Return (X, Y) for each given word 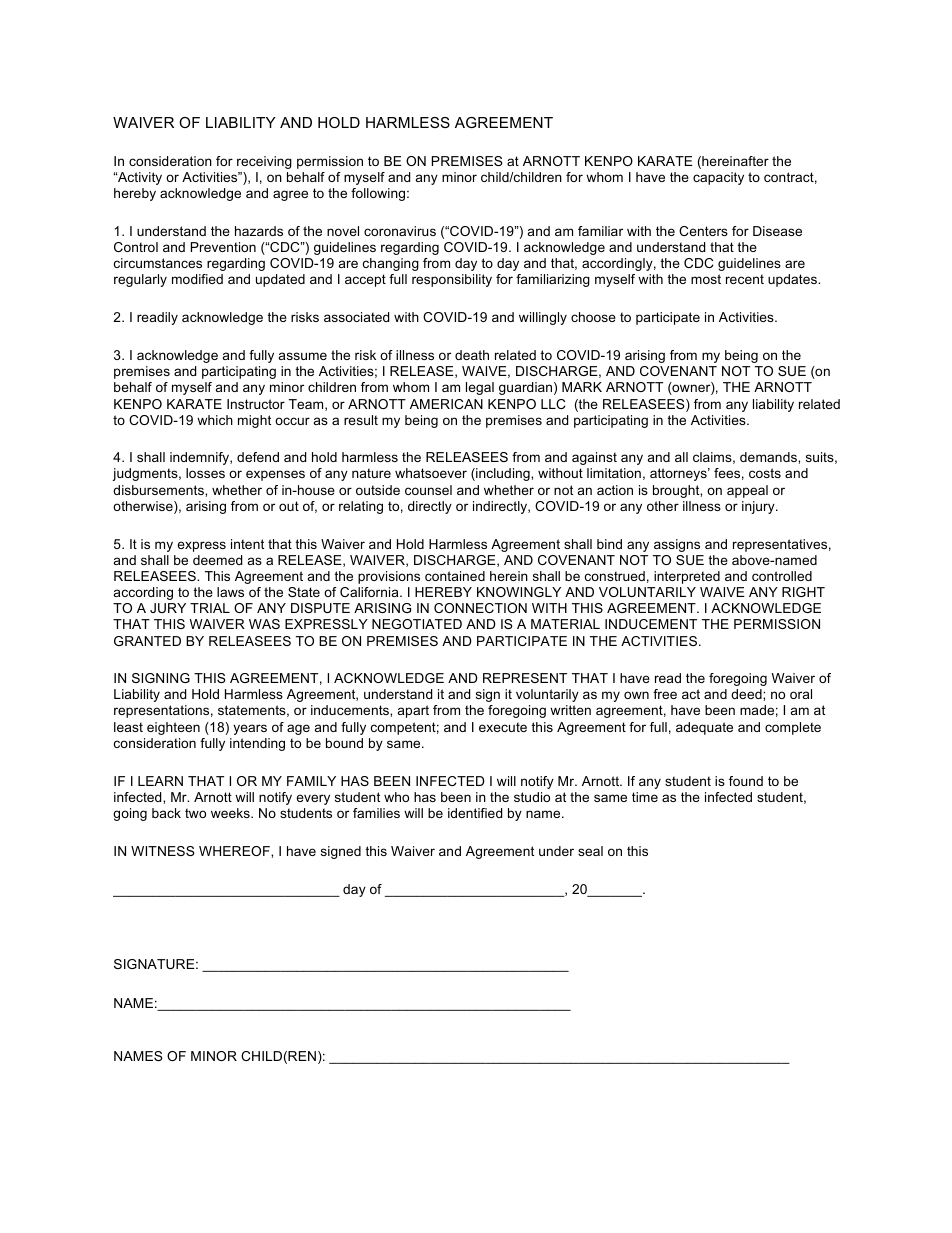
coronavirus (400, 231)
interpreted (687, 577)
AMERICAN (446, 404)
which (215, 420)
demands (769, 457)
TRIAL (210, 608)
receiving (264, 162)
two (195, 813)
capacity (718, 178)
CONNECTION (480, 608)
